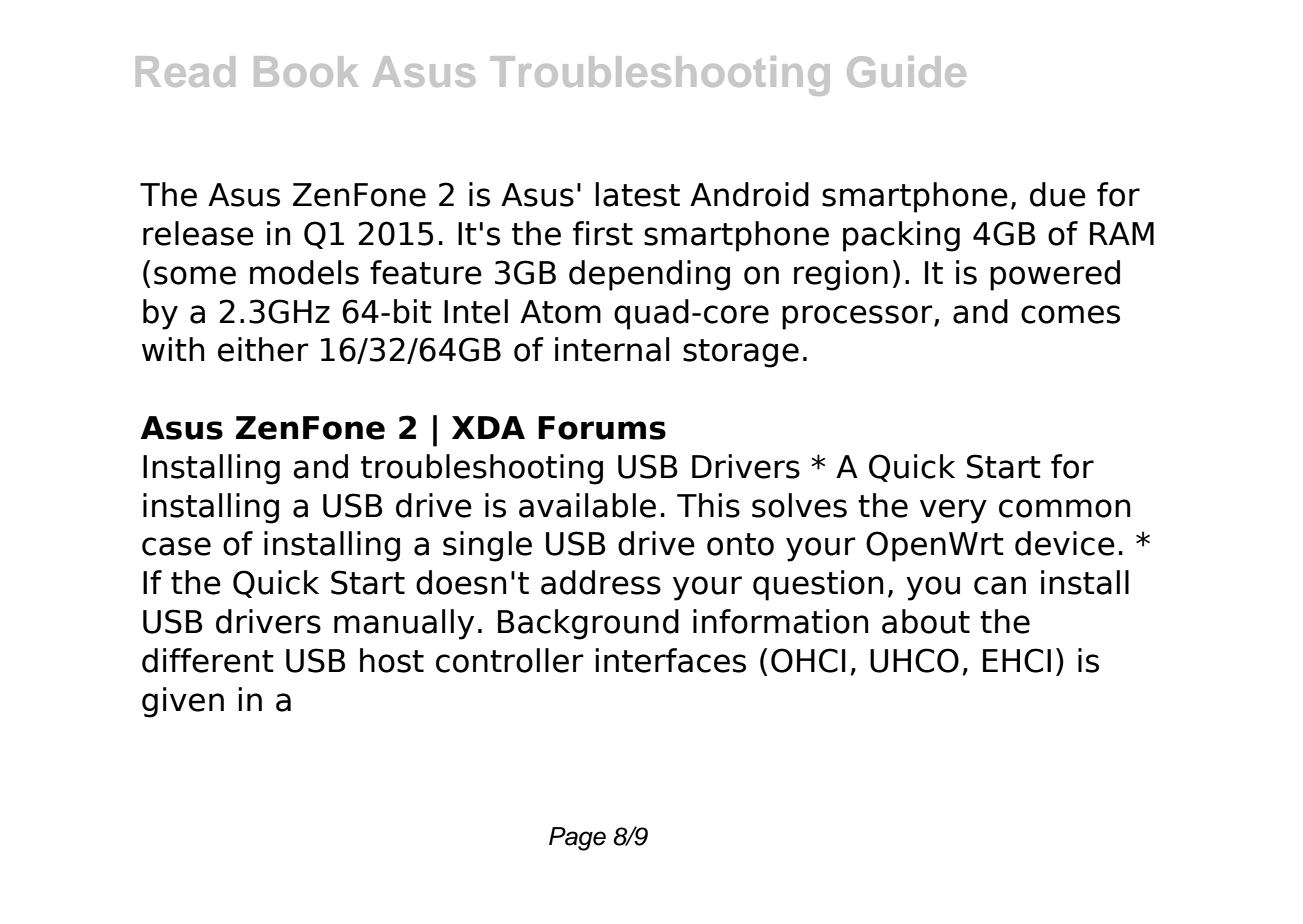 The width and height of the screenshot is (1303, 924). What do you see at coordinates (670, 660) in the screenshot?
I see `interfaces` at bounding box center [670, 660].
